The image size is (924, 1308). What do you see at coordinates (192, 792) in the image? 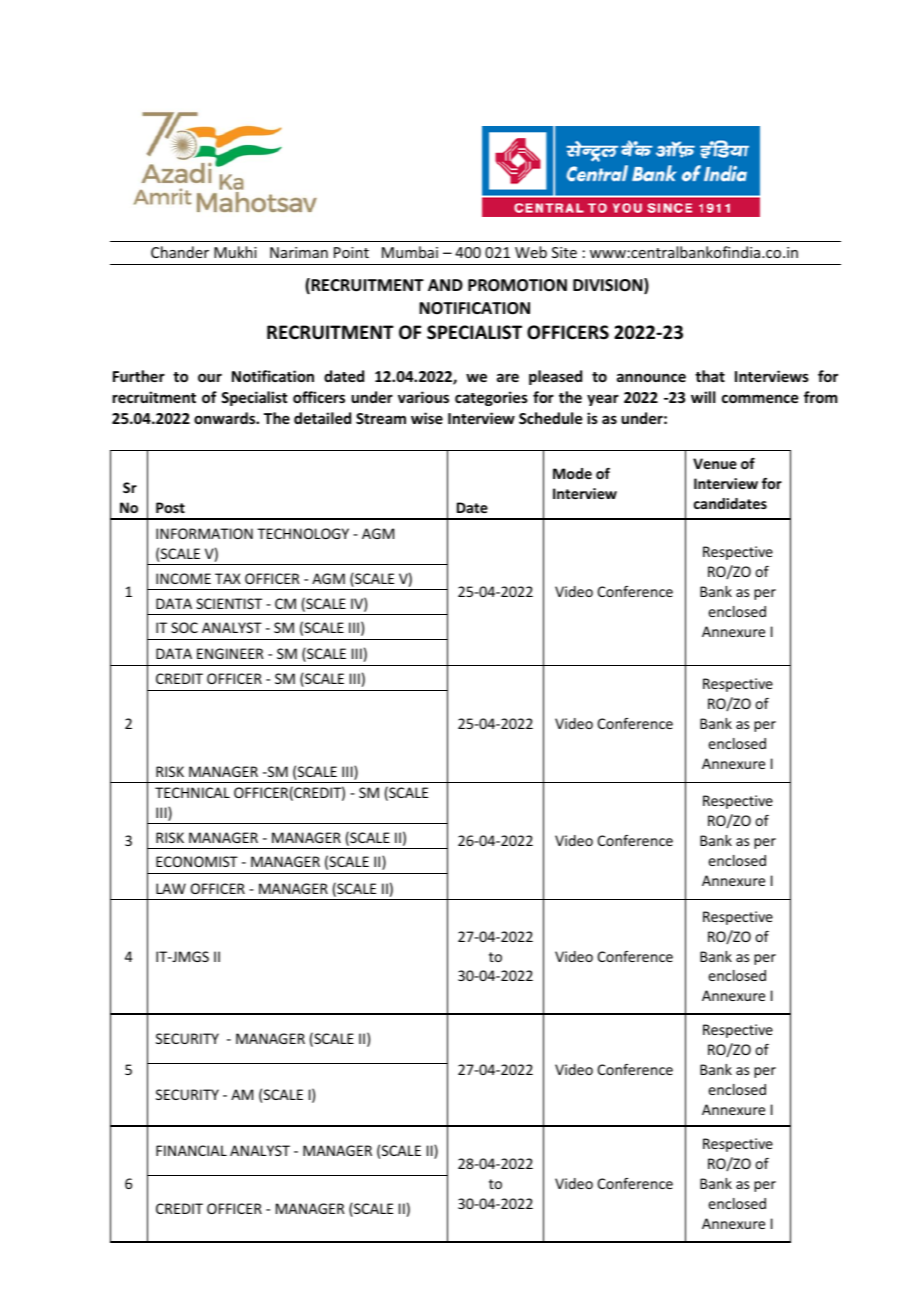
I see `TECHNICAL` at bounding box center [192, 792].
